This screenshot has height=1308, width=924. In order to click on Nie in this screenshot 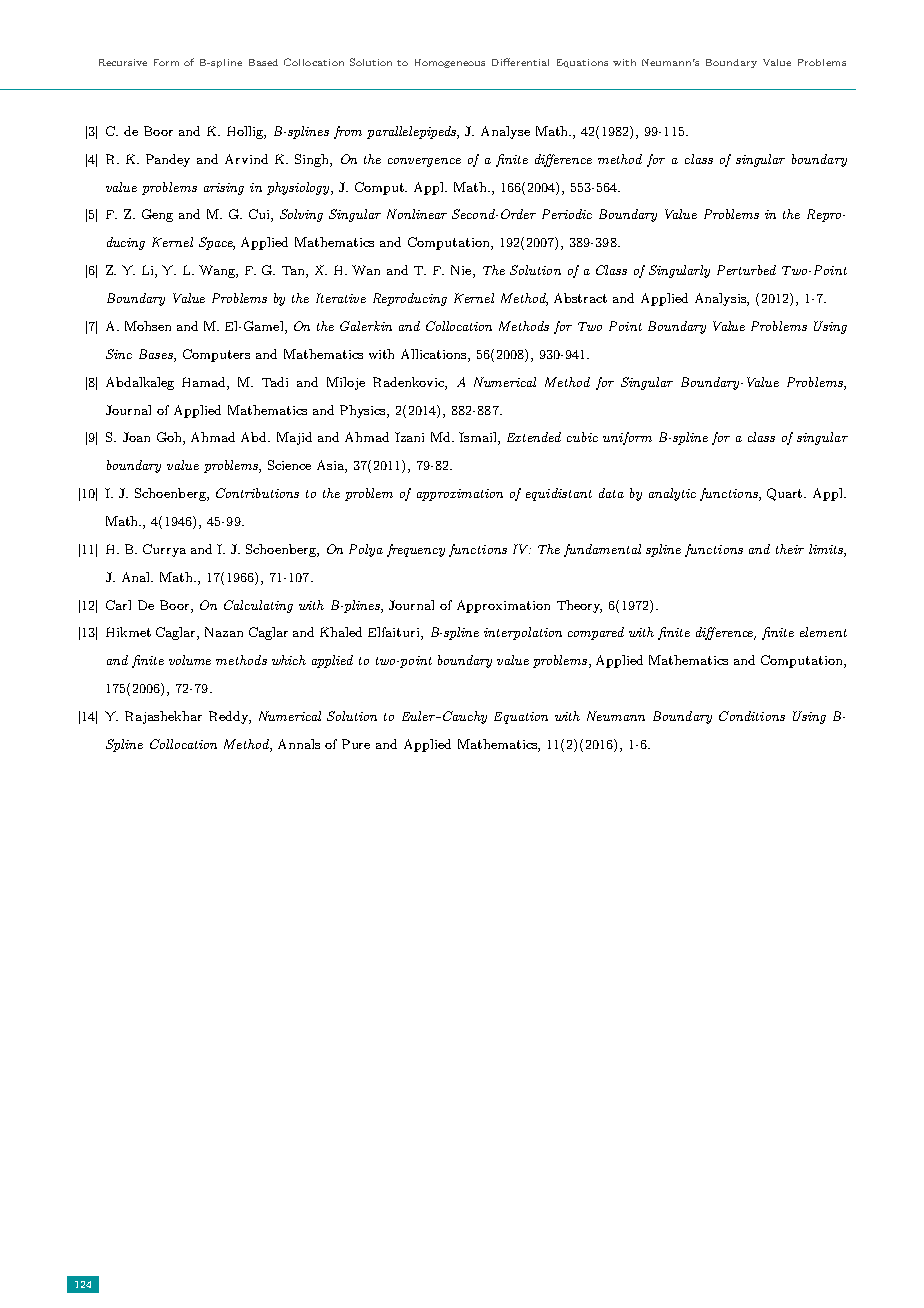, I will do `click(462, 271)`.
